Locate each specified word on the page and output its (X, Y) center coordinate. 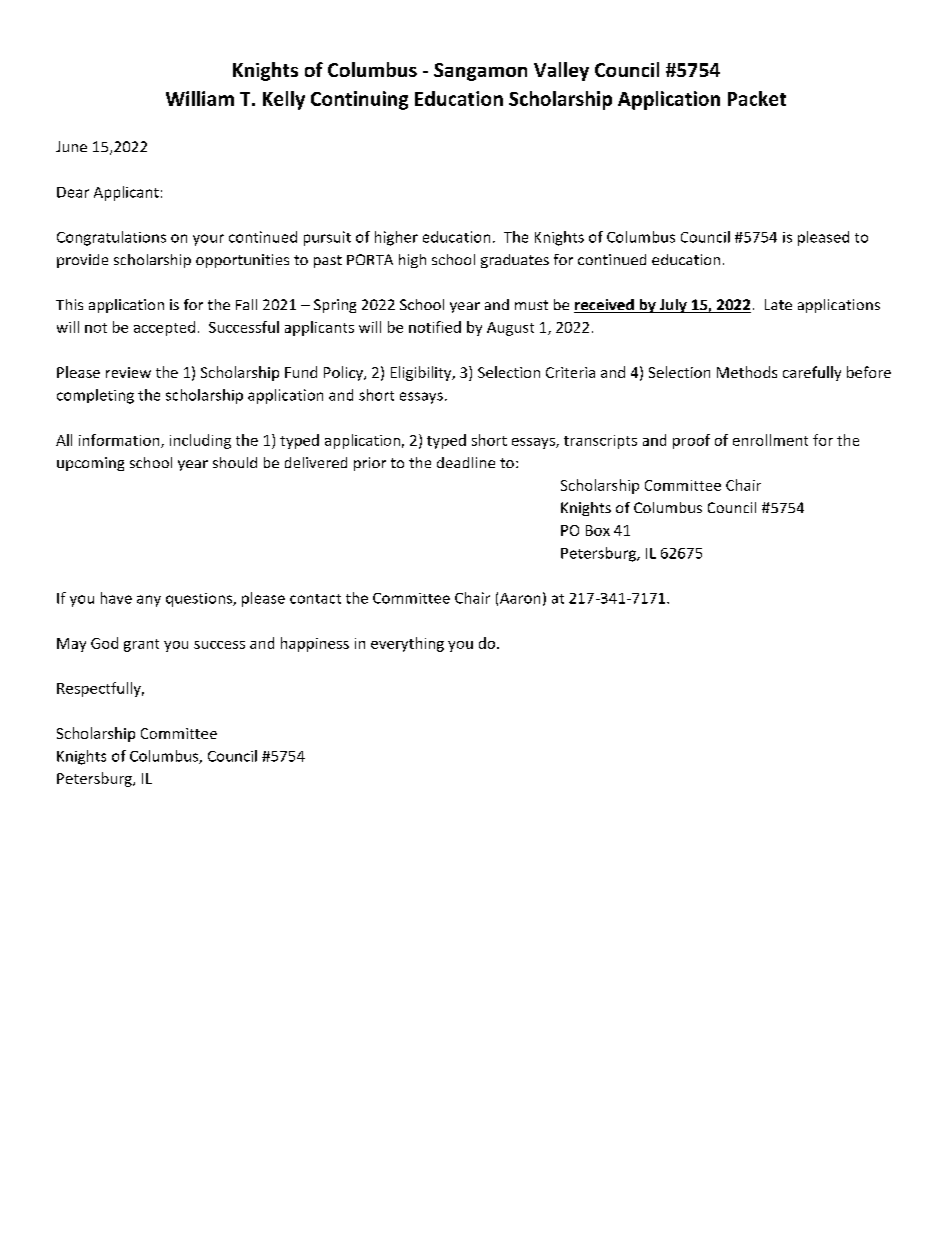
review (128, 372)
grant (141, 645)
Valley (561, 71)
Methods (747, 372)
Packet (757, 98)
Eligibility (422, 373)
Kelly (284, 100)
